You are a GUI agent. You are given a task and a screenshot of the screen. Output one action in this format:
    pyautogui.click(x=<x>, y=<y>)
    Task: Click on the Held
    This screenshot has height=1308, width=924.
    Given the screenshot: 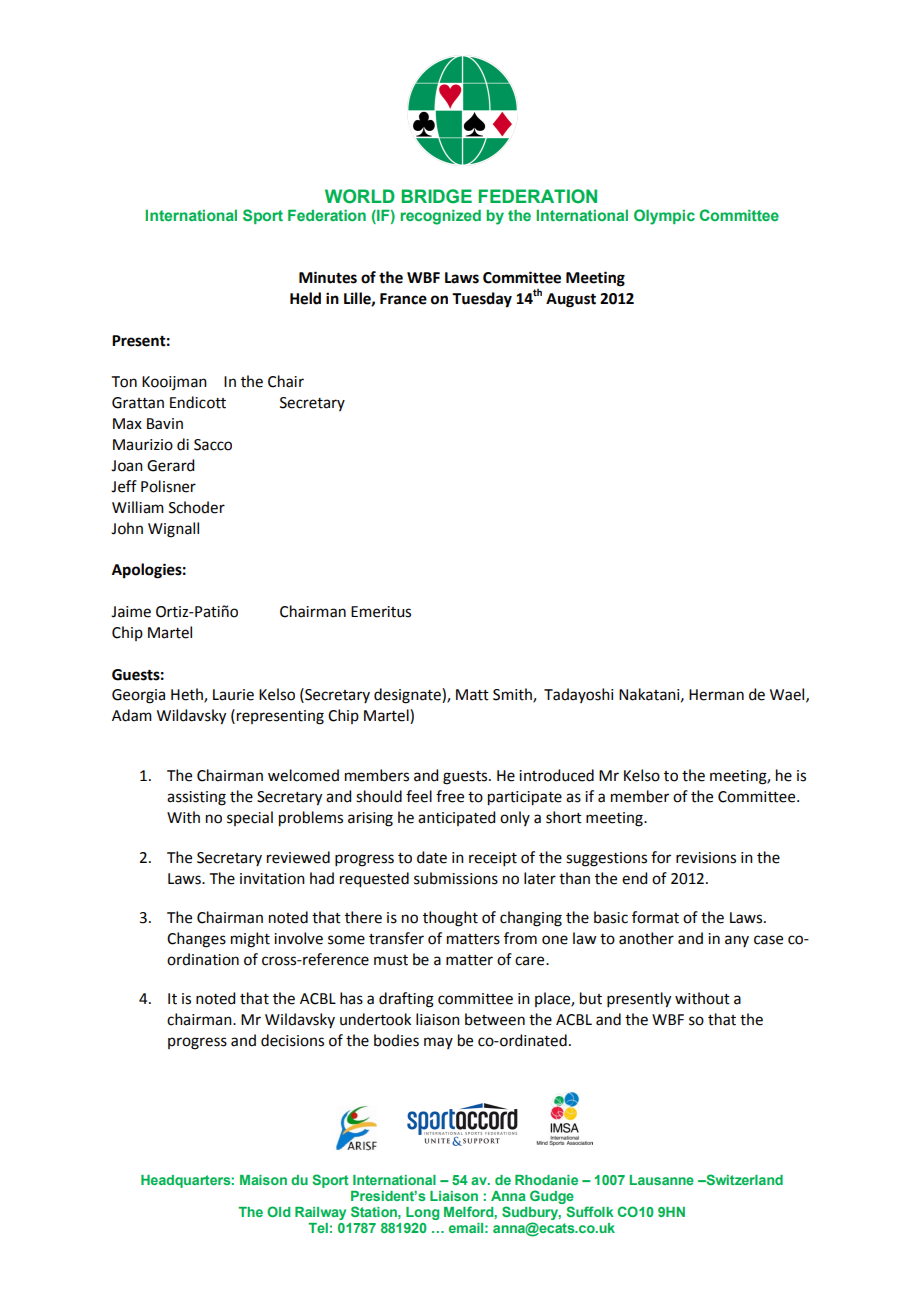 What is the action you would take?
    pyautogui.click(x=305, y=298)
